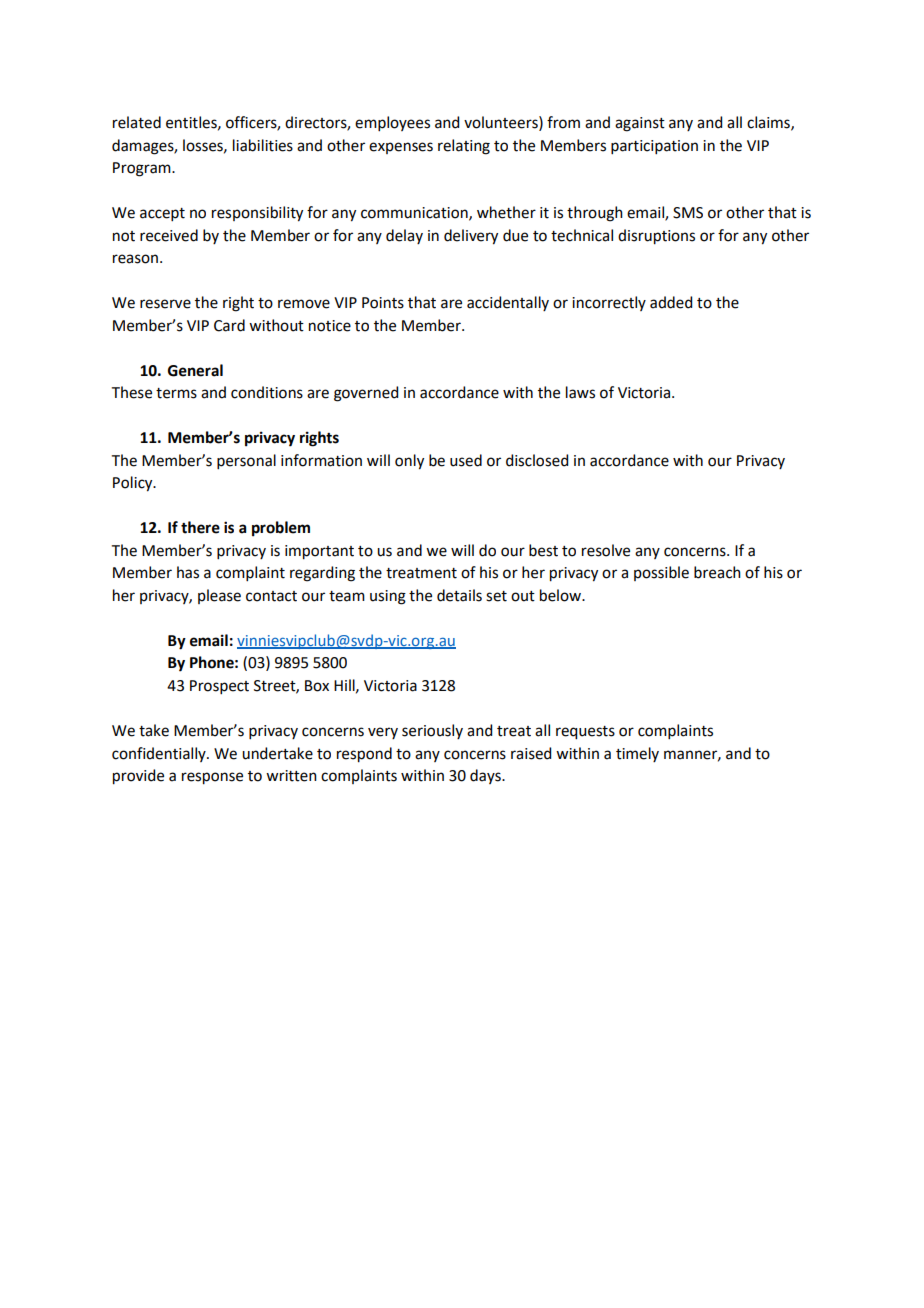 The height and width of the screenshot is (1308, 924). What do you see at coordinates (654, 147) in the screenshot?
I see `participation` at bounding box center [654, 147].
